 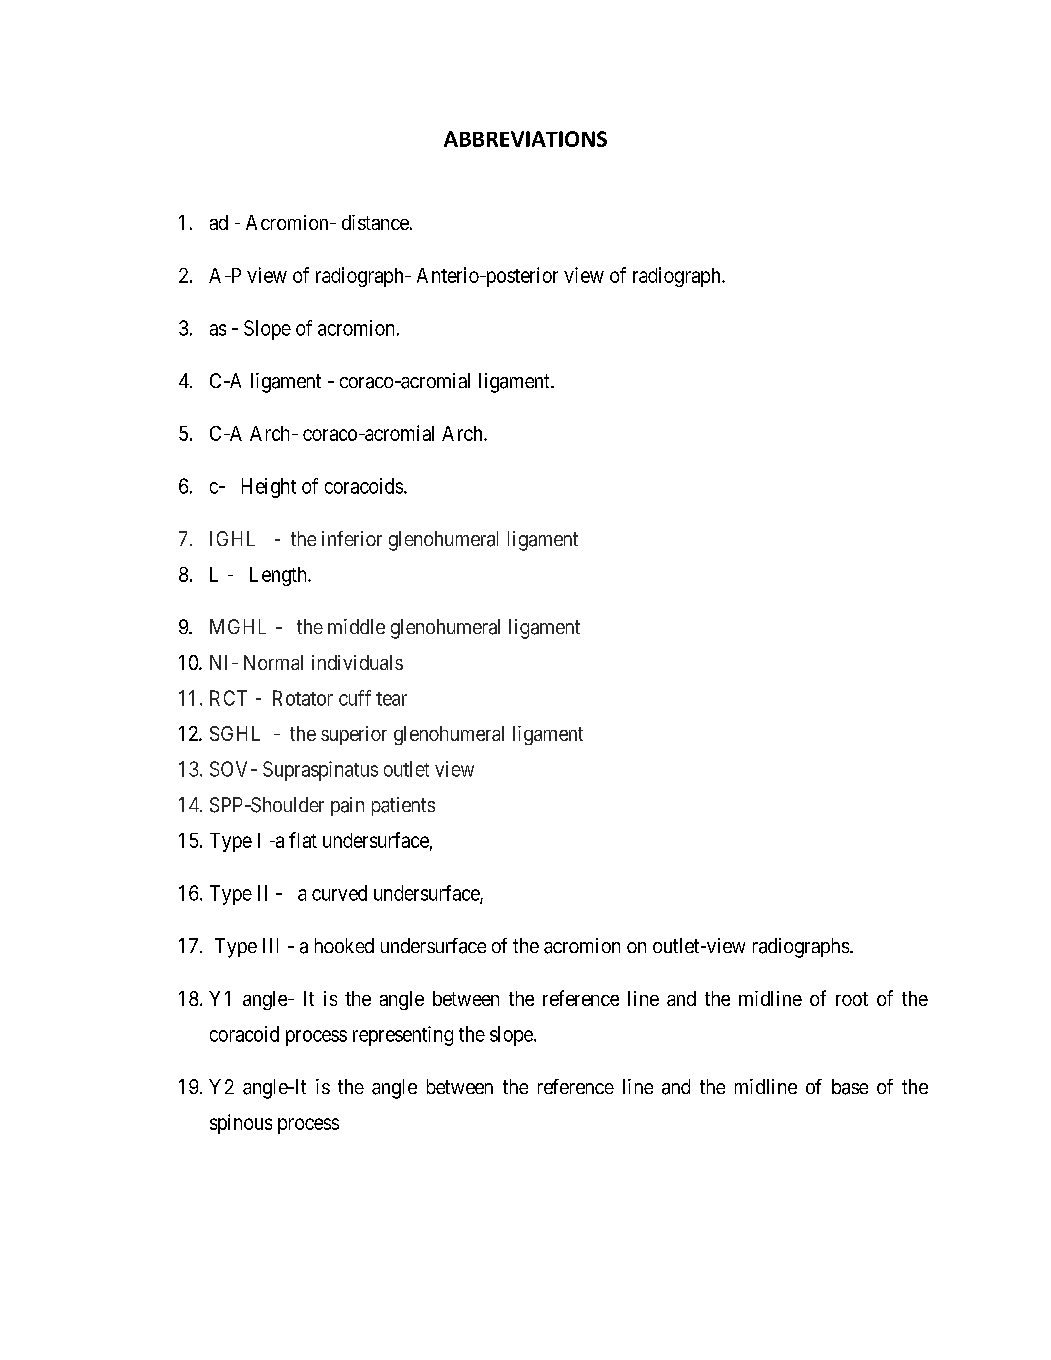 What do you see at coordinates (357, 662) in the screenshot?
I see `individuals` at bounding box center [357, 662].
